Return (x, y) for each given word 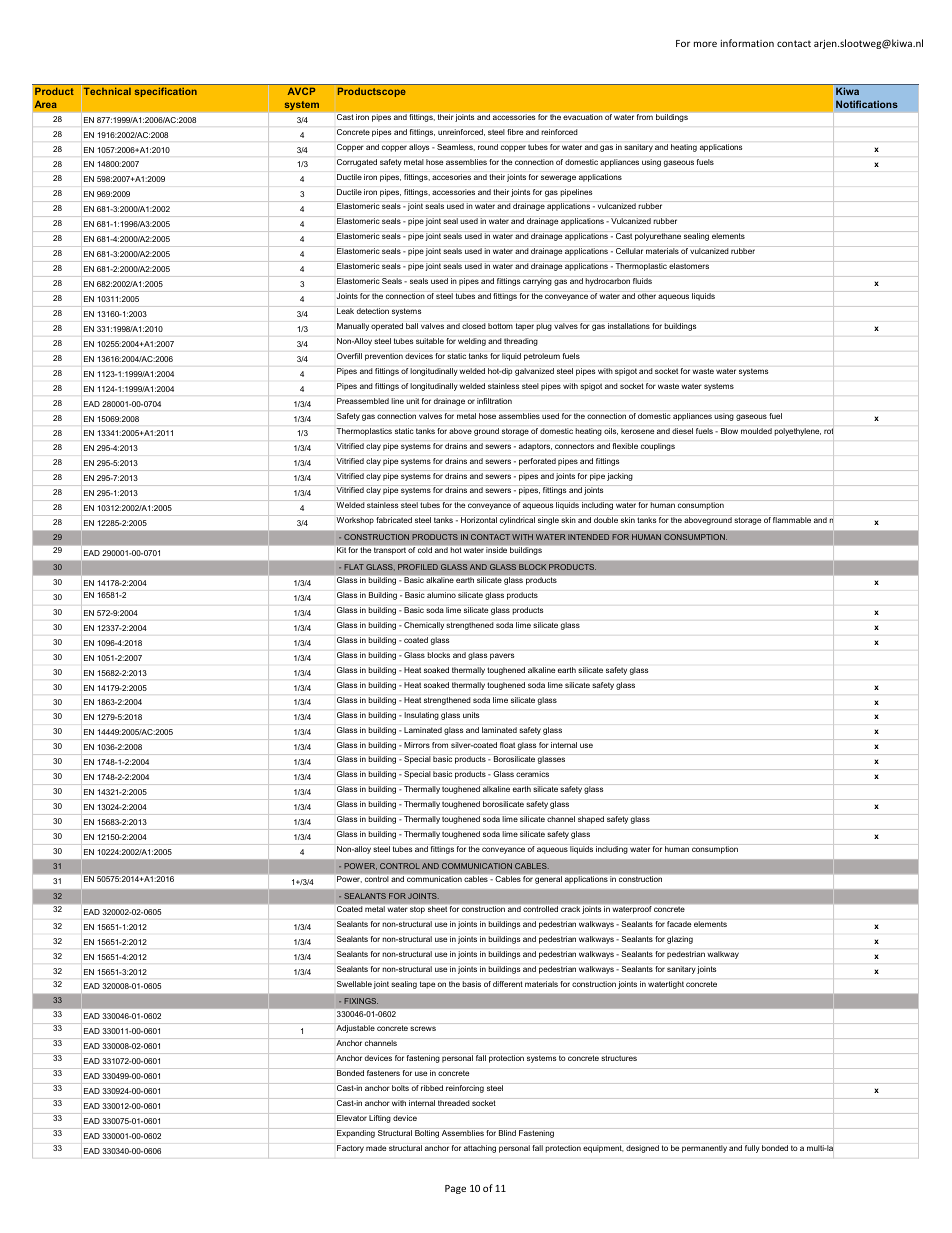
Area (45, 104)
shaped (591, 820)
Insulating (421, 716)
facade (679, 924)
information (747, 43)
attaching (480, 1149)
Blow (729, 431)
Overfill (349, 356)
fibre (515, 132)
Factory (350, 1149)
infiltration (494, 401)
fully (752, 1149)
